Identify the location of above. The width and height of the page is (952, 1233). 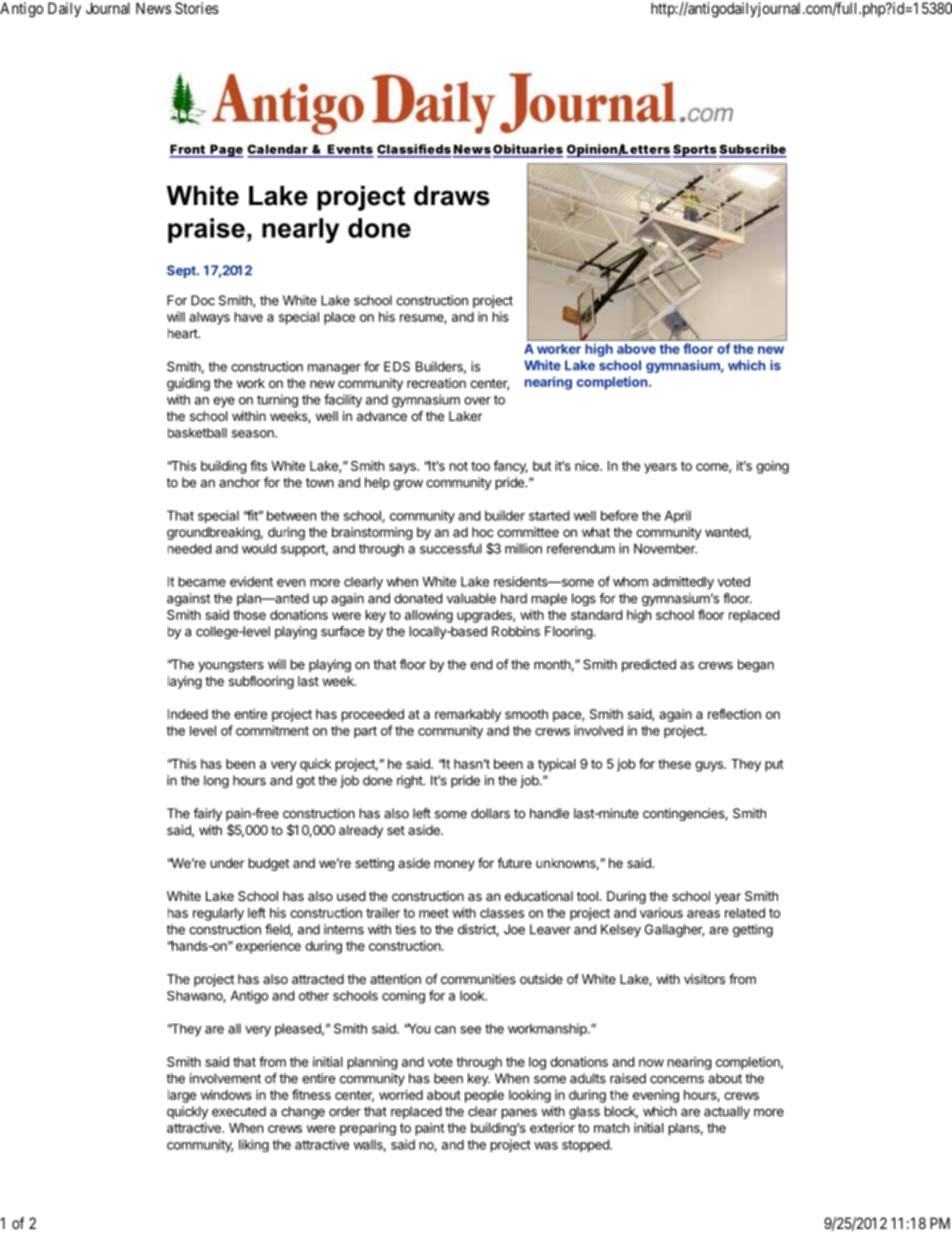
(636, 349).
